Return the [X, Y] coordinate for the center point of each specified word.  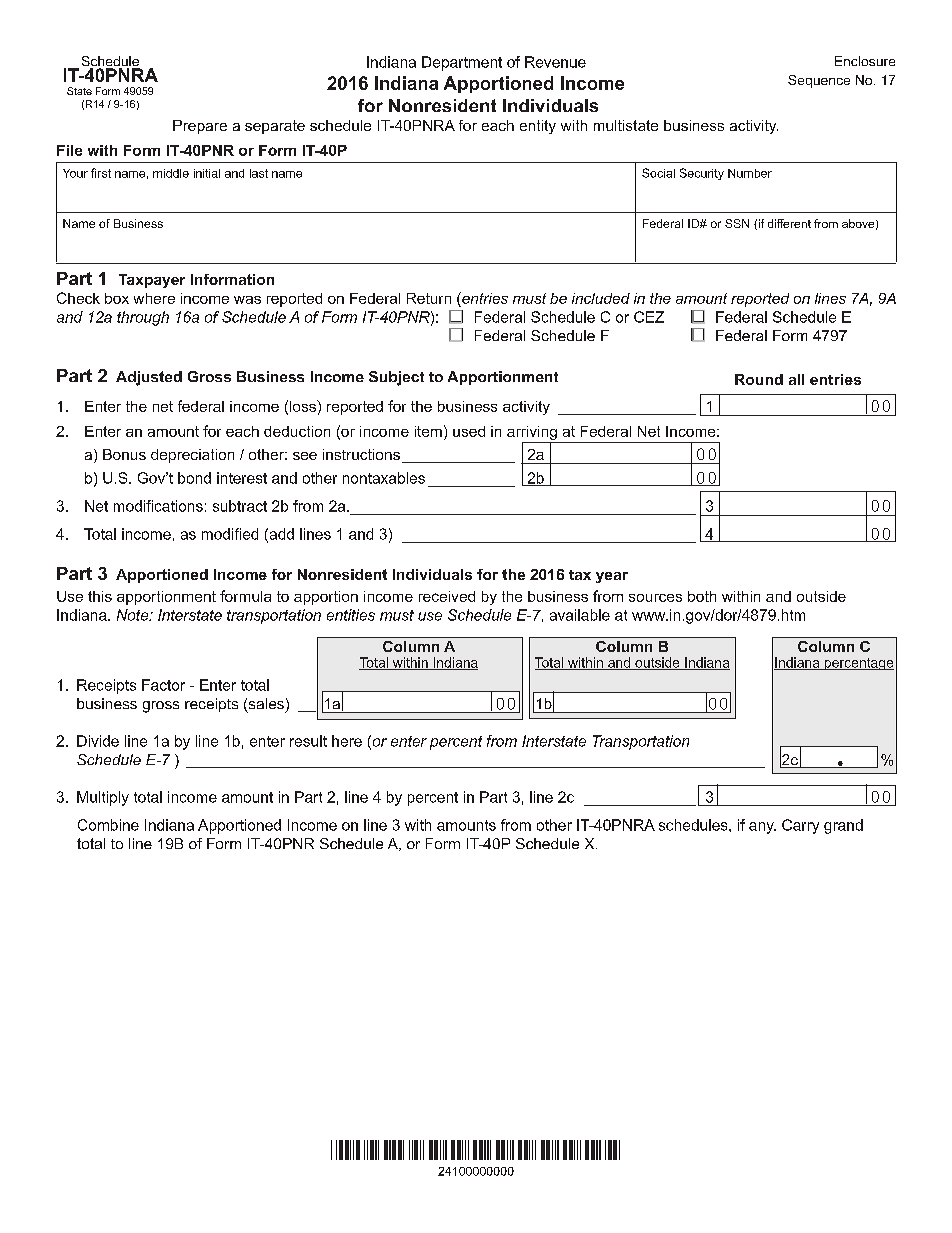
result [308, 741]
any [762, 828]
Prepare [200, 127]
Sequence [819, 81]
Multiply [103, 798]
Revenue [555, 62]
